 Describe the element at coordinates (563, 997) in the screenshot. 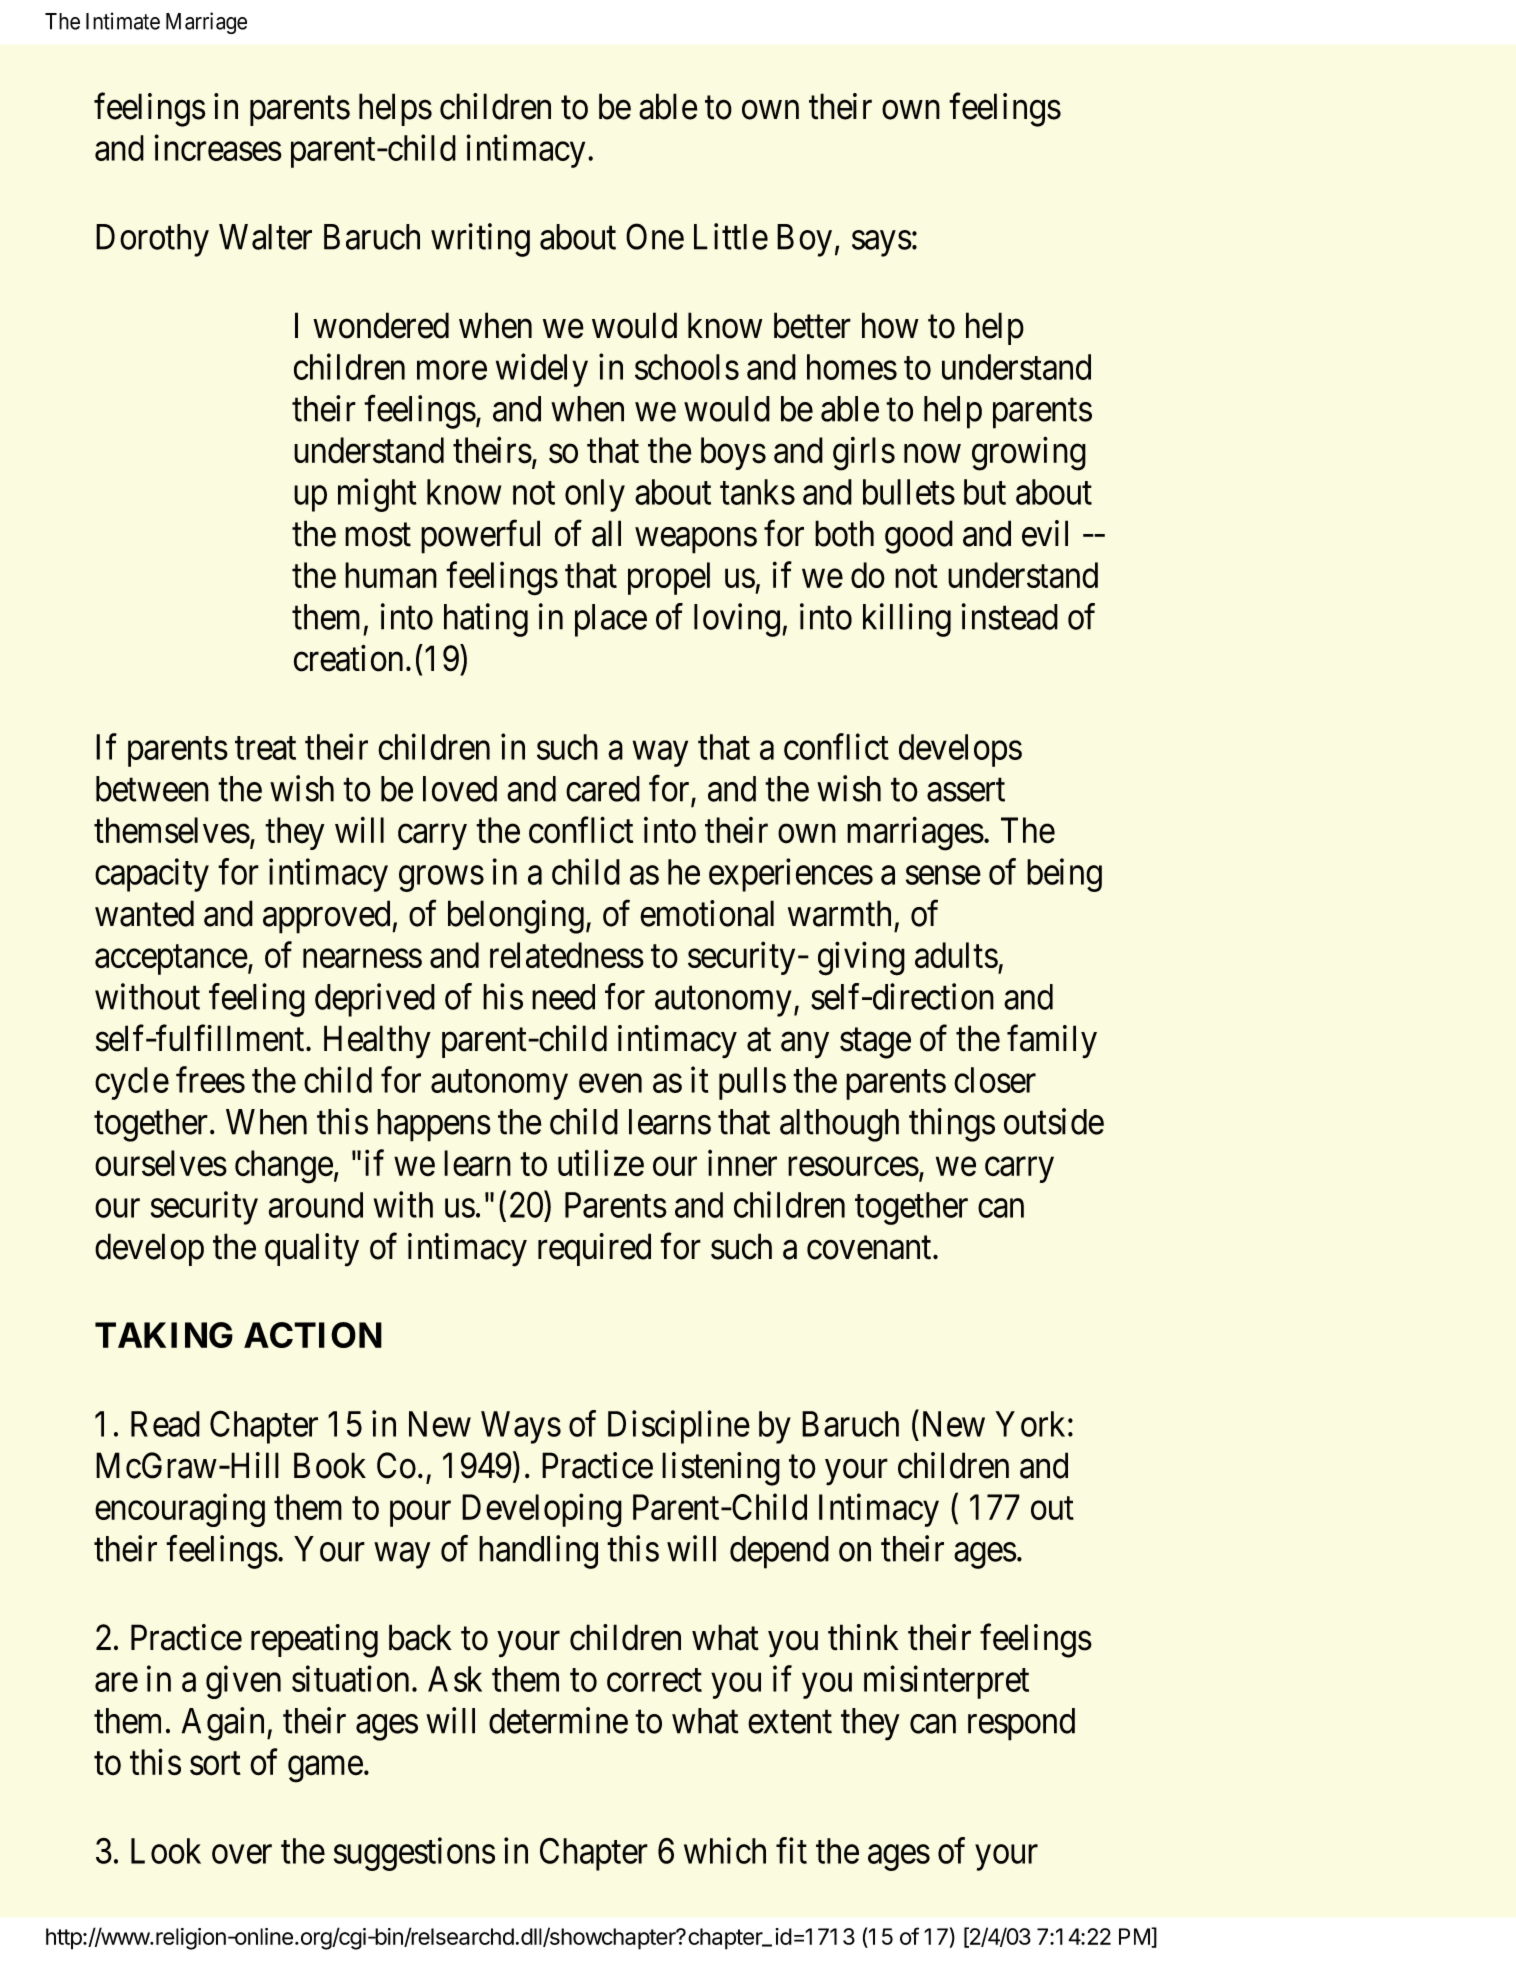

I see `need` at that location.
